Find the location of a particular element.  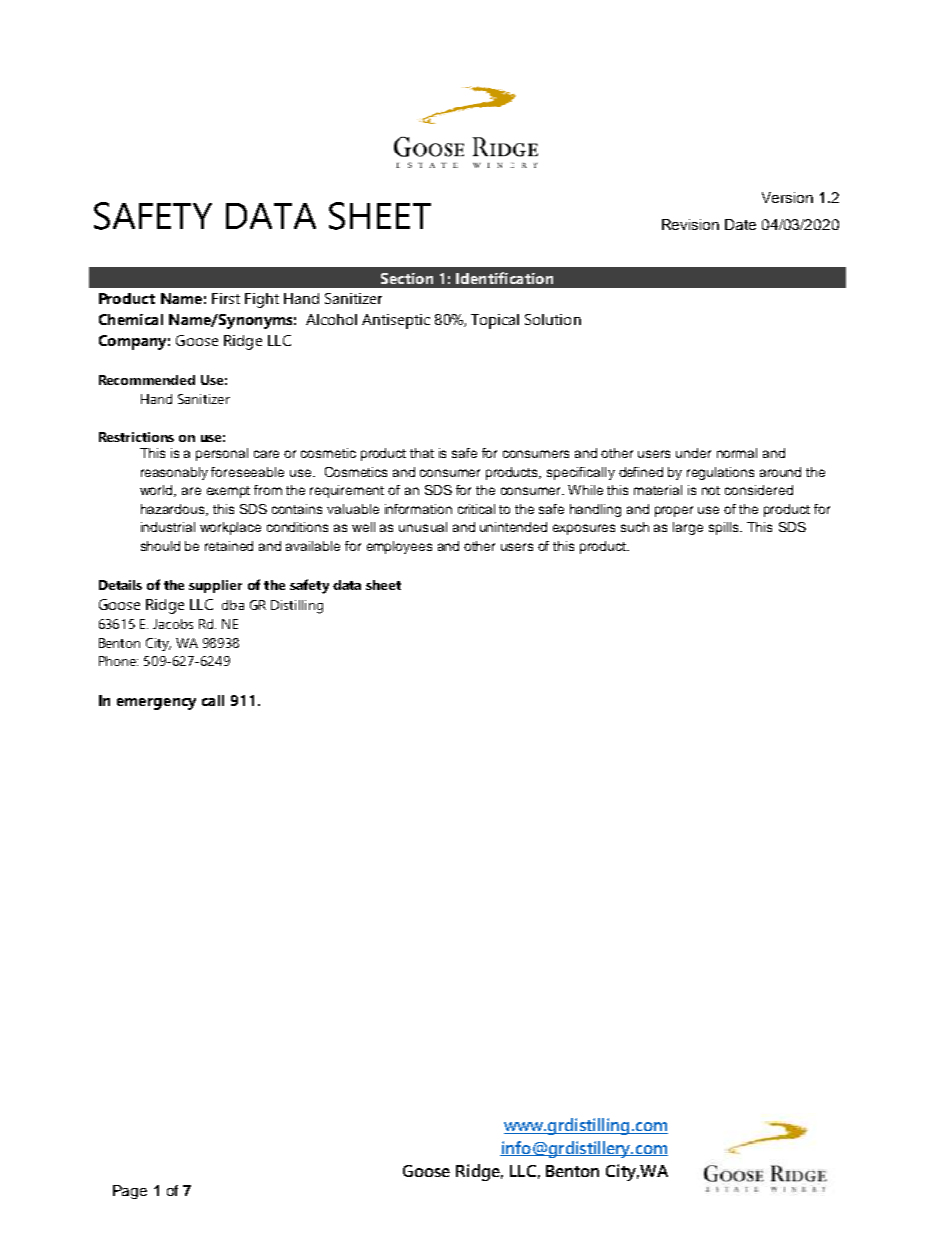

Section is located at coordinates (407, 278).
